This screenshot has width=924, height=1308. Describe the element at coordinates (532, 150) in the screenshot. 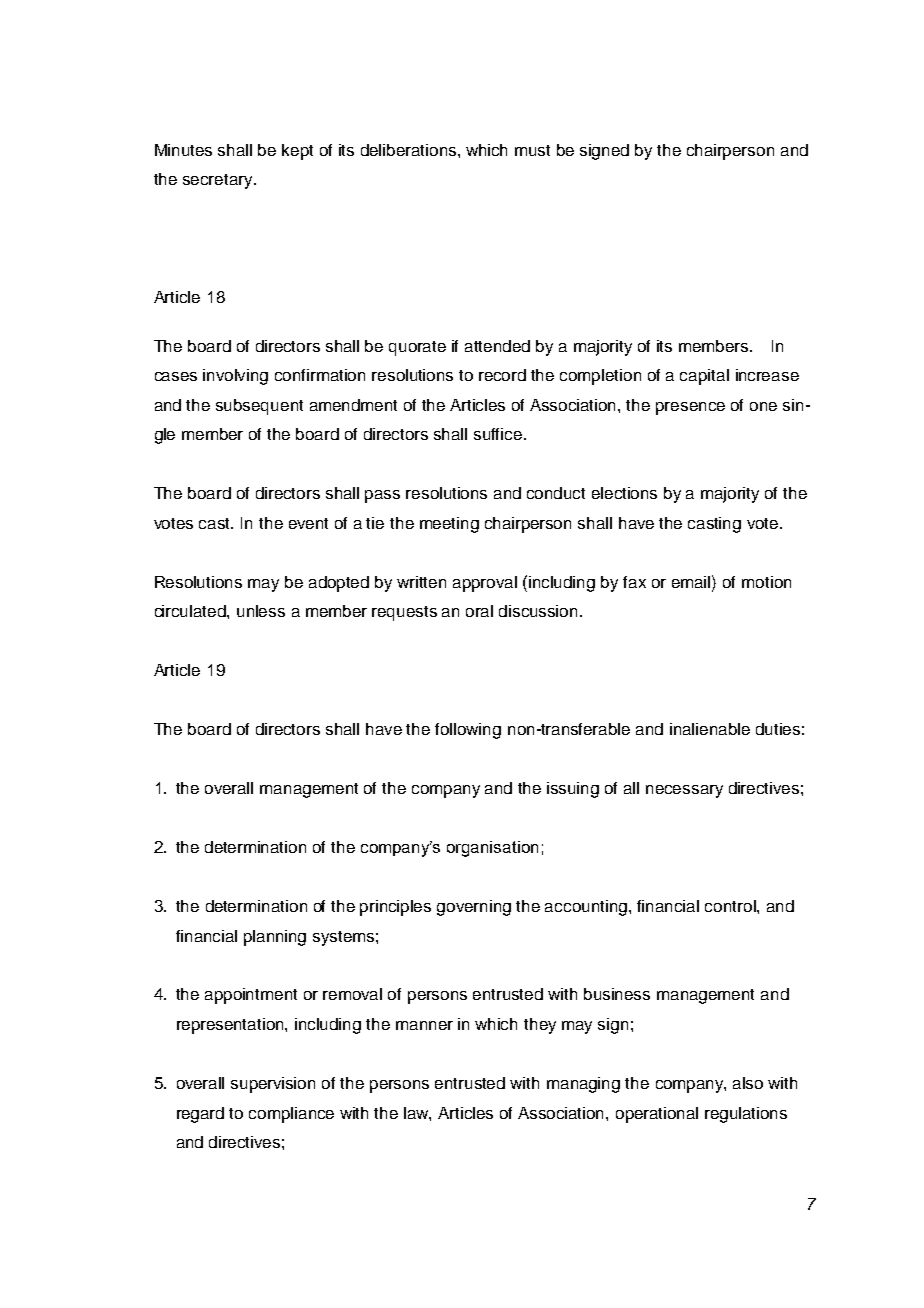

I see `must` at that location.
